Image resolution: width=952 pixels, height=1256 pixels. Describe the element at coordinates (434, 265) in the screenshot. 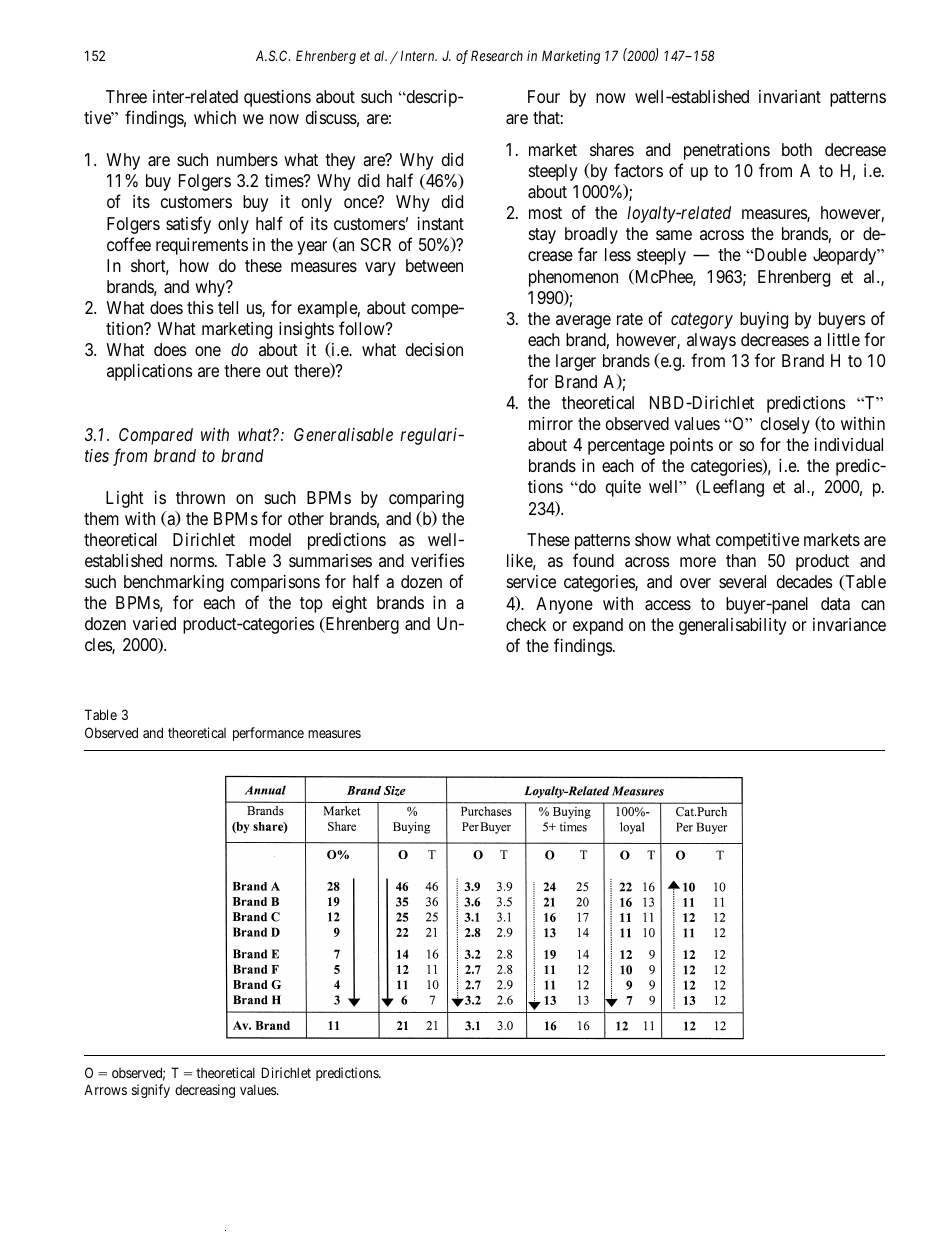

I see `between` at that location.
